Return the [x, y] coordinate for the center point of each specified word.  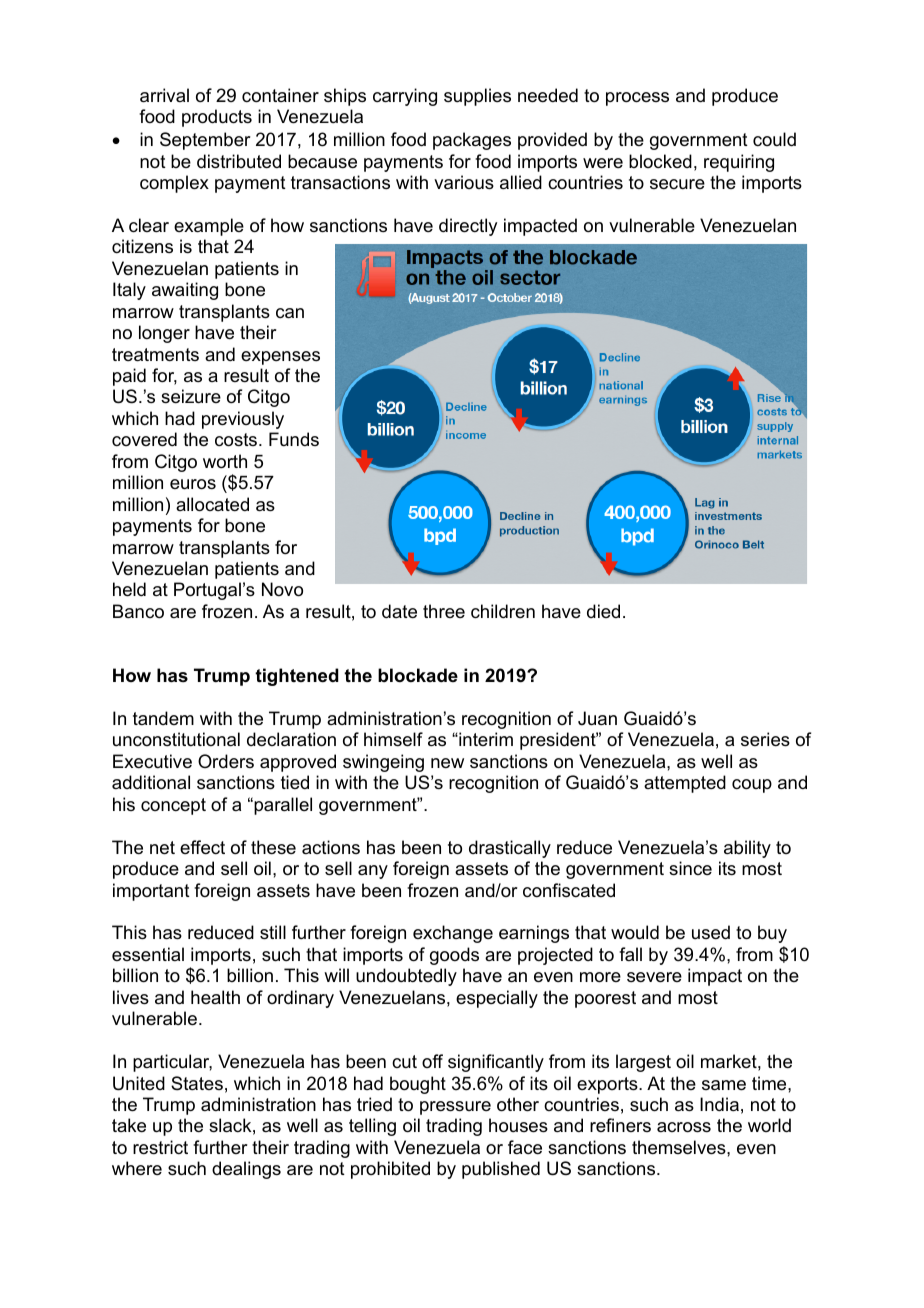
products [217, 118]
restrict [160, 1147]
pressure [455, 1108]
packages [472, 141]
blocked [660, 161]
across [684, 1127]
